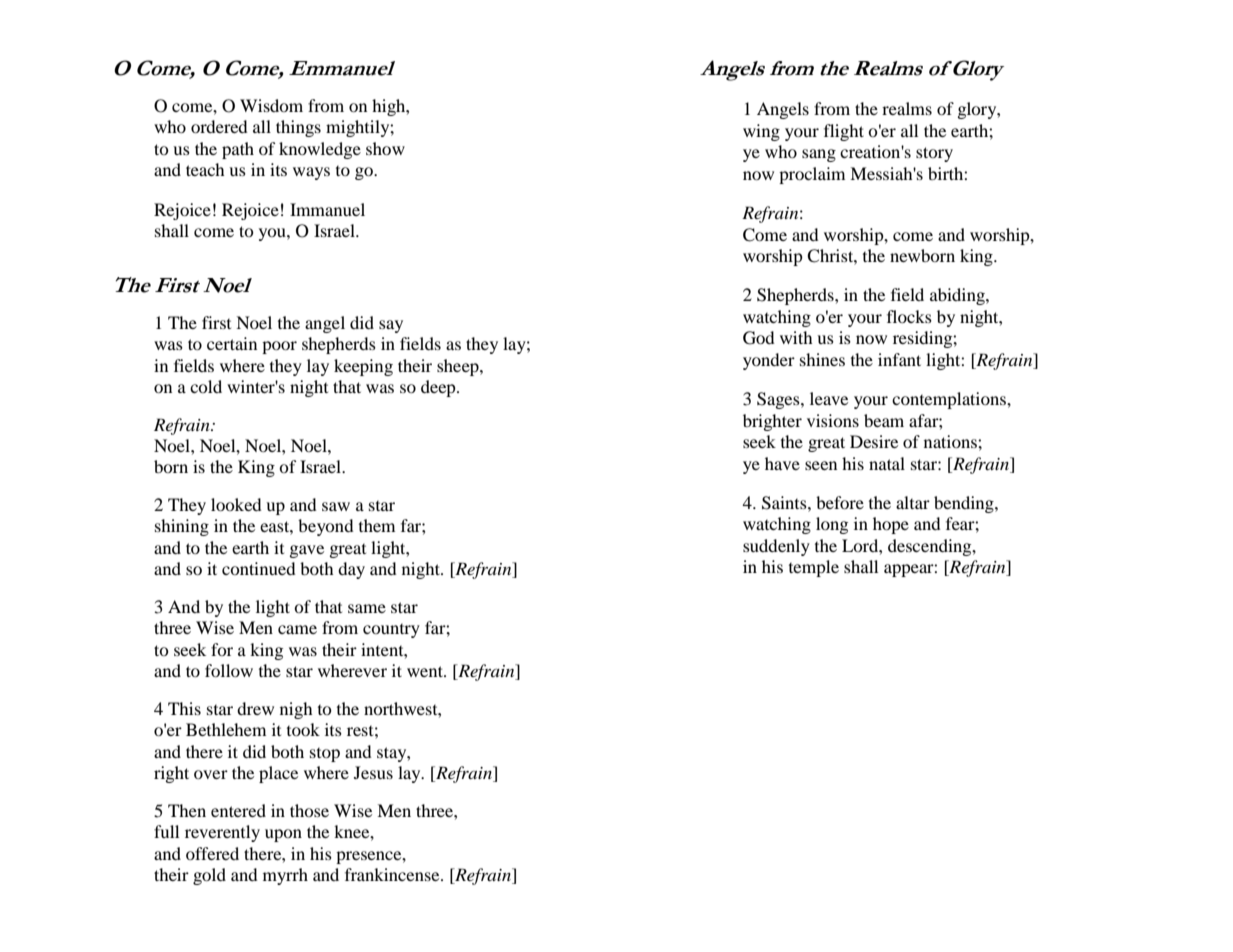 The height and width of the document is (952, 1233). What do you see at coordinates (283, 835) in the document?
I see `upon` at bounding box center [283, 835].
